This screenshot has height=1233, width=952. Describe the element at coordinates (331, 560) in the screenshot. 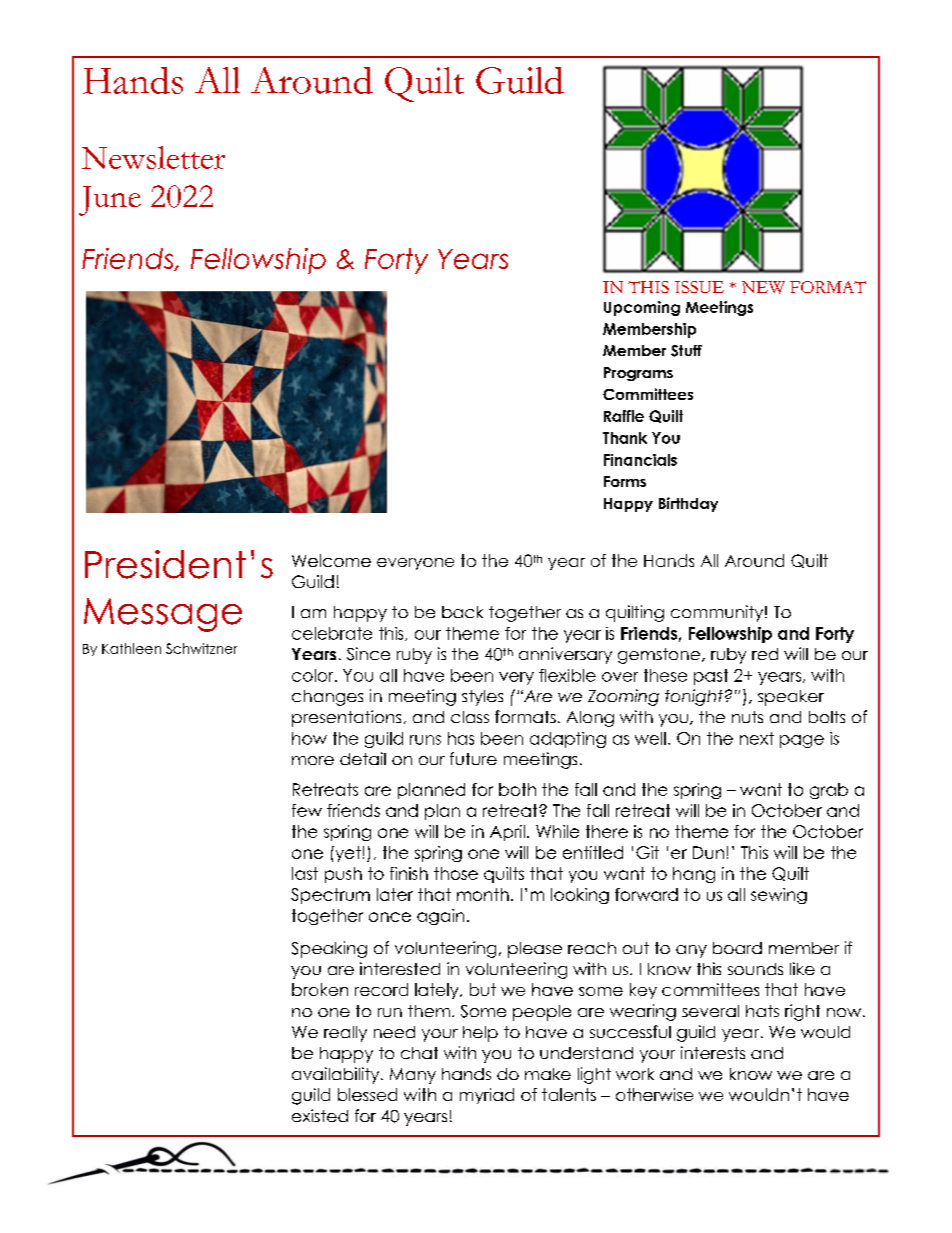

I see `Welcome` at that location.
